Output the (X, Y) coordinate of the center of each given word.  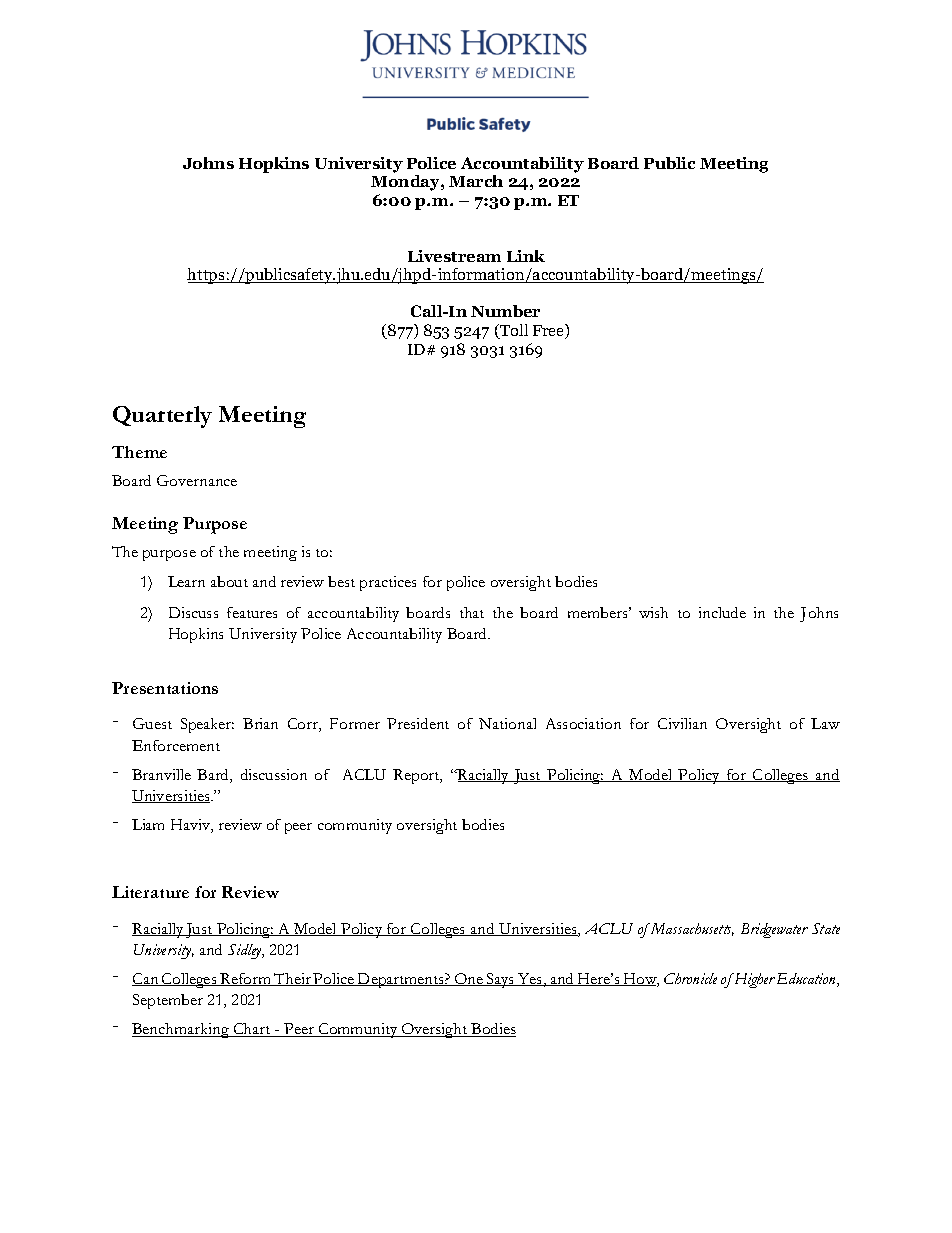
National (507, 723)
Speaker (207, 725)
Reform (245, 979)
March (476, 181)
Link (526, 256)
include (722, 612)
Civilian (682, 723)
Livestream (454, 256)
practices (388, 583)
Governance (197, 480)
